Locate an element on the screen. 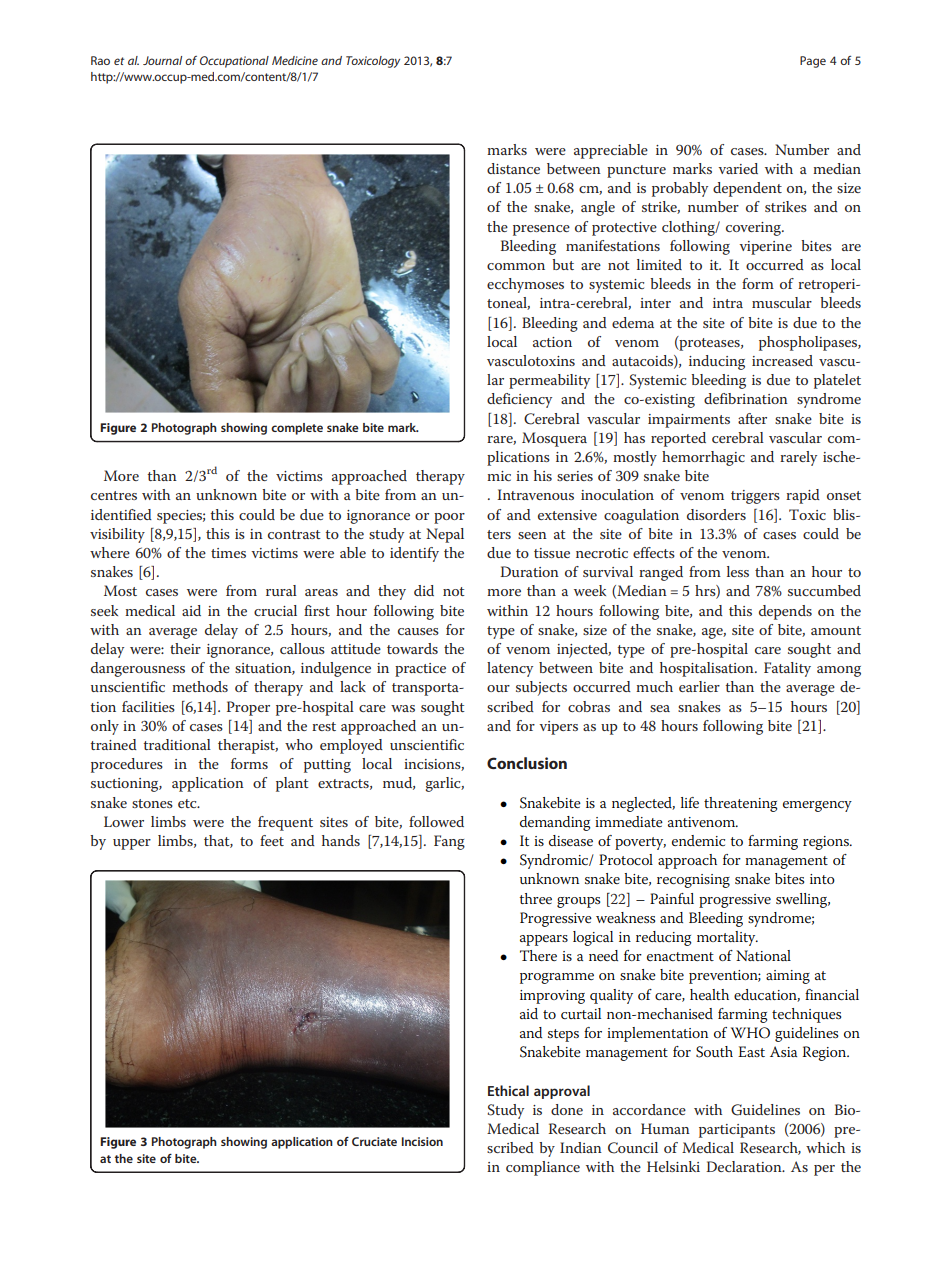 This screenshot has height=1270, width=952. followed is located at coordinates (436, 821).
